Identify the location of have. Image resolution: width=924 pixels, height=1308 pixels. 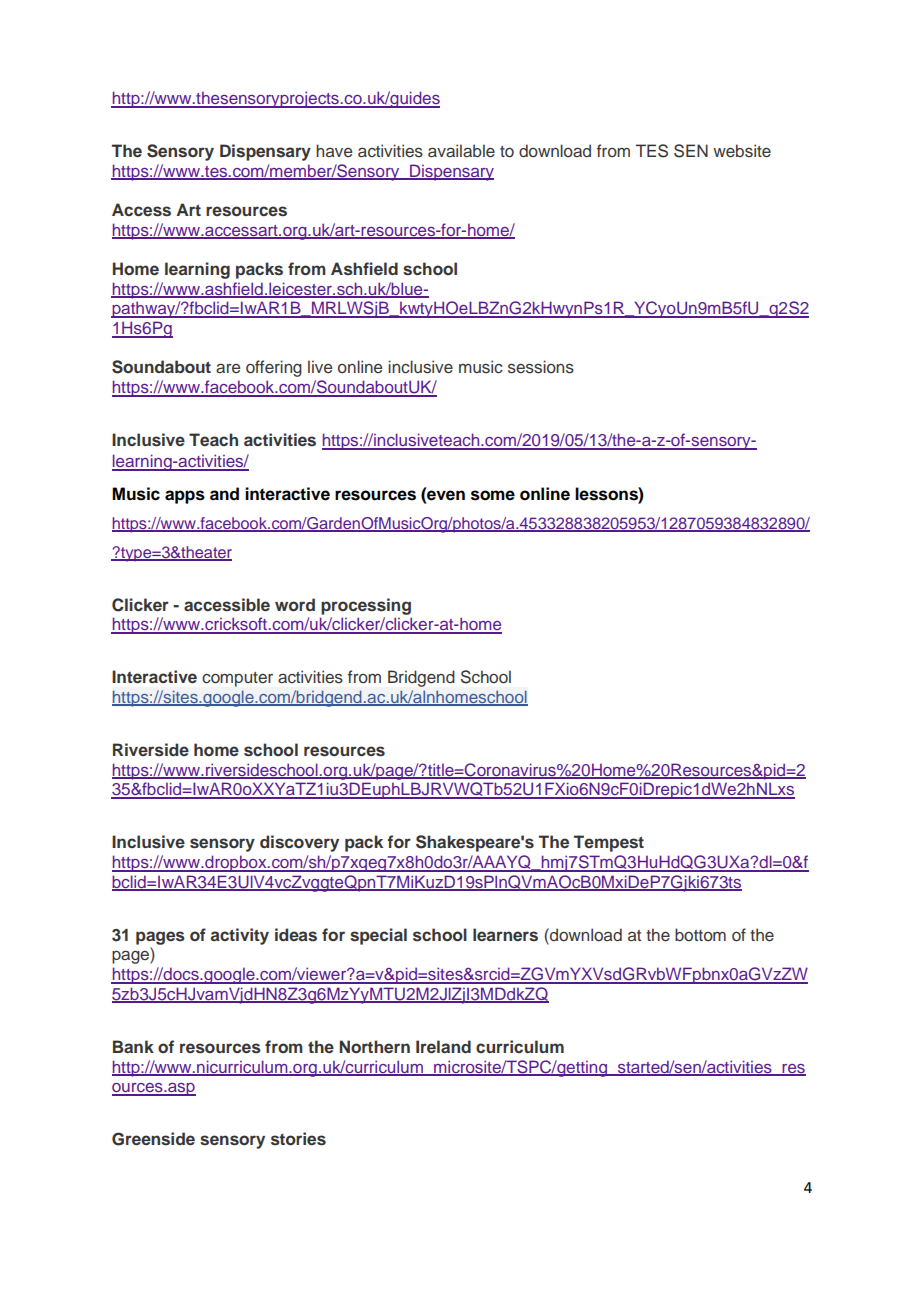
(334, 150).
